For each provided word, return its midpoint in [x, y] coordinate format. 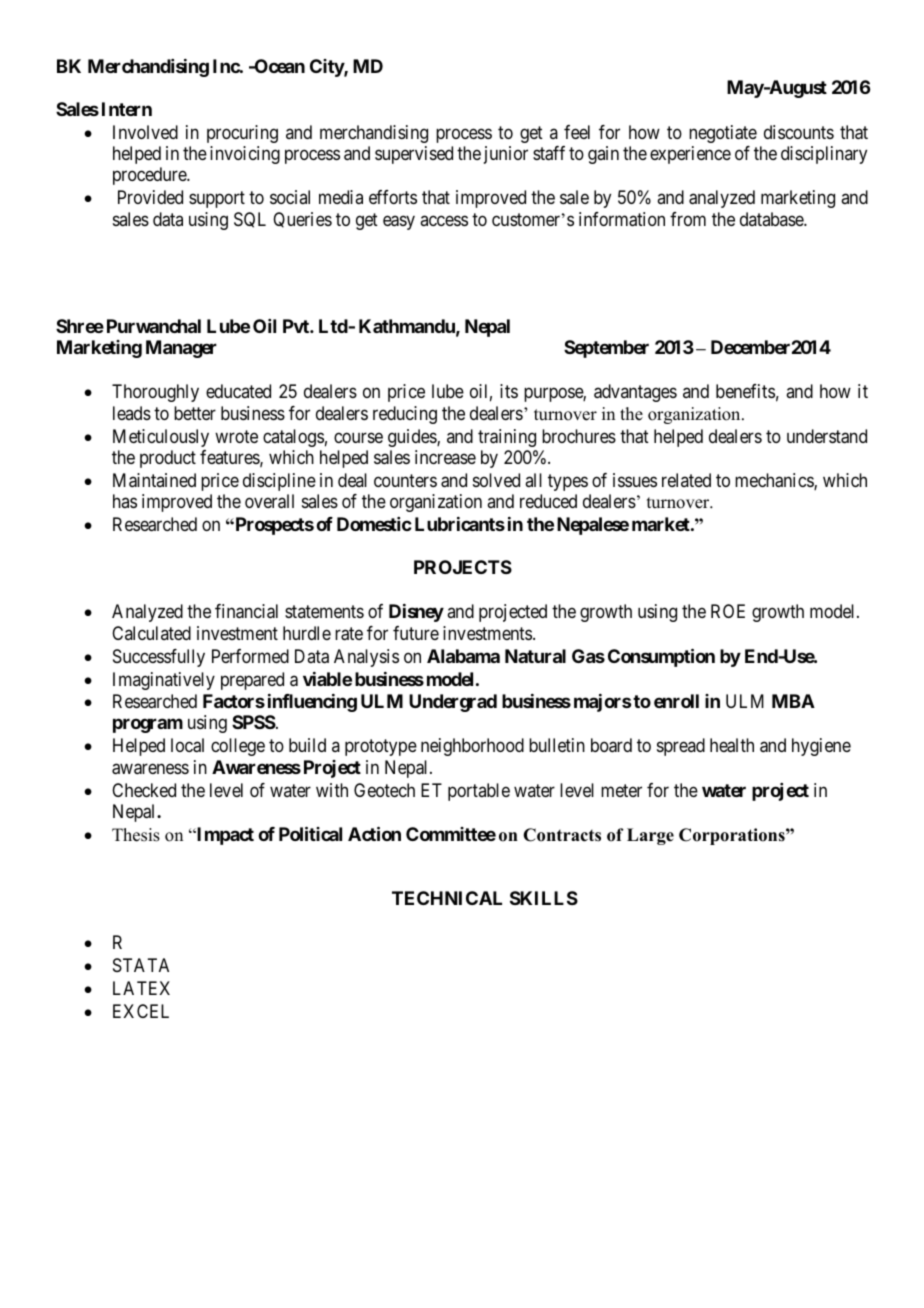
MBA [793, 701]
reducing [405, 415]
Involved [145, 132]
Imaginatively [164, 681]
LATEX [141, 988]
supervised [414, 155]
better [195, 413]
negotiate [723, 134]
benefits [745, 391]
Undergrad [453, 703]
